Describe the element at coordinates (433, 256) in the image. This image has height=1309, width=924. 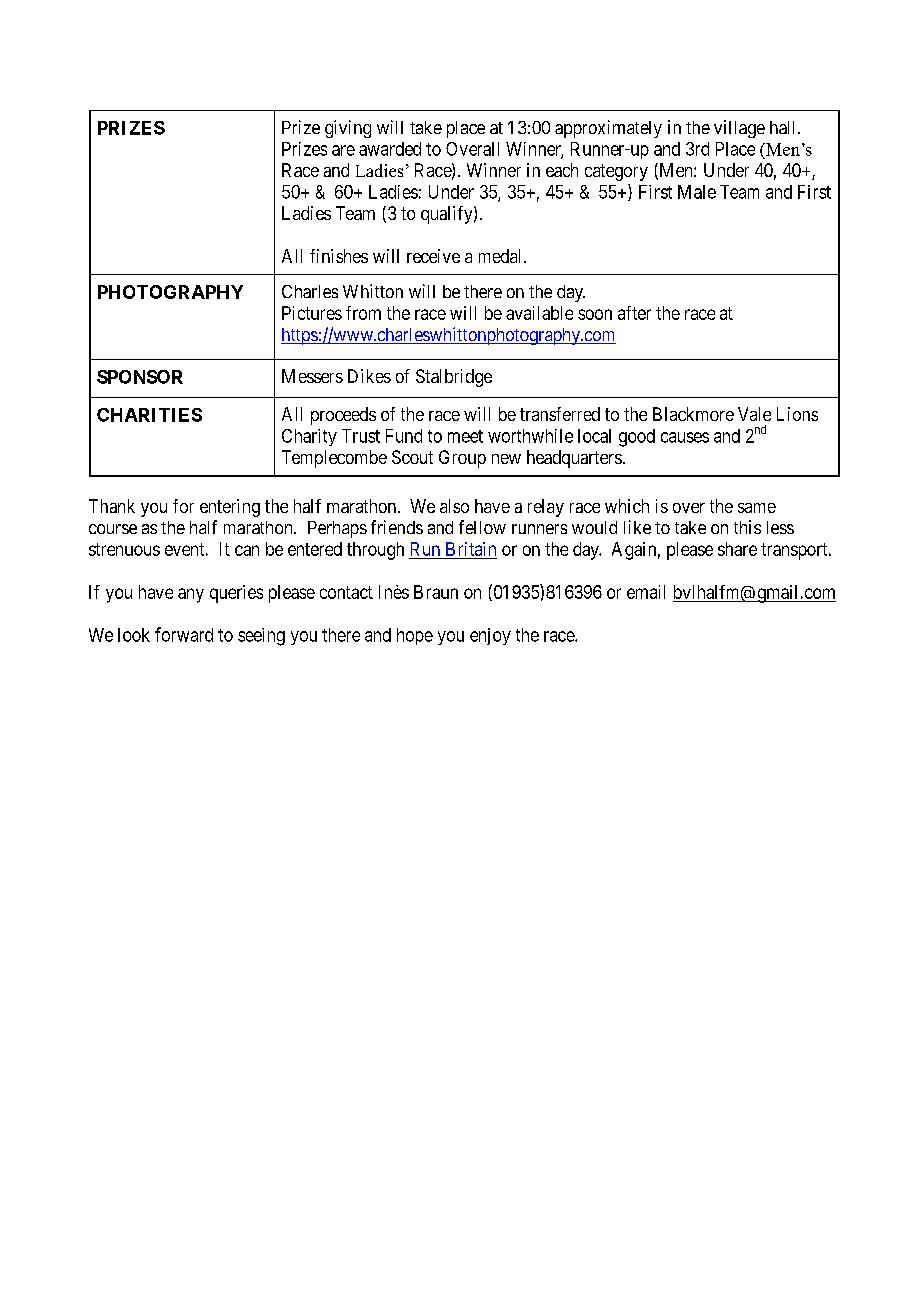
I see `receive` at that location.
